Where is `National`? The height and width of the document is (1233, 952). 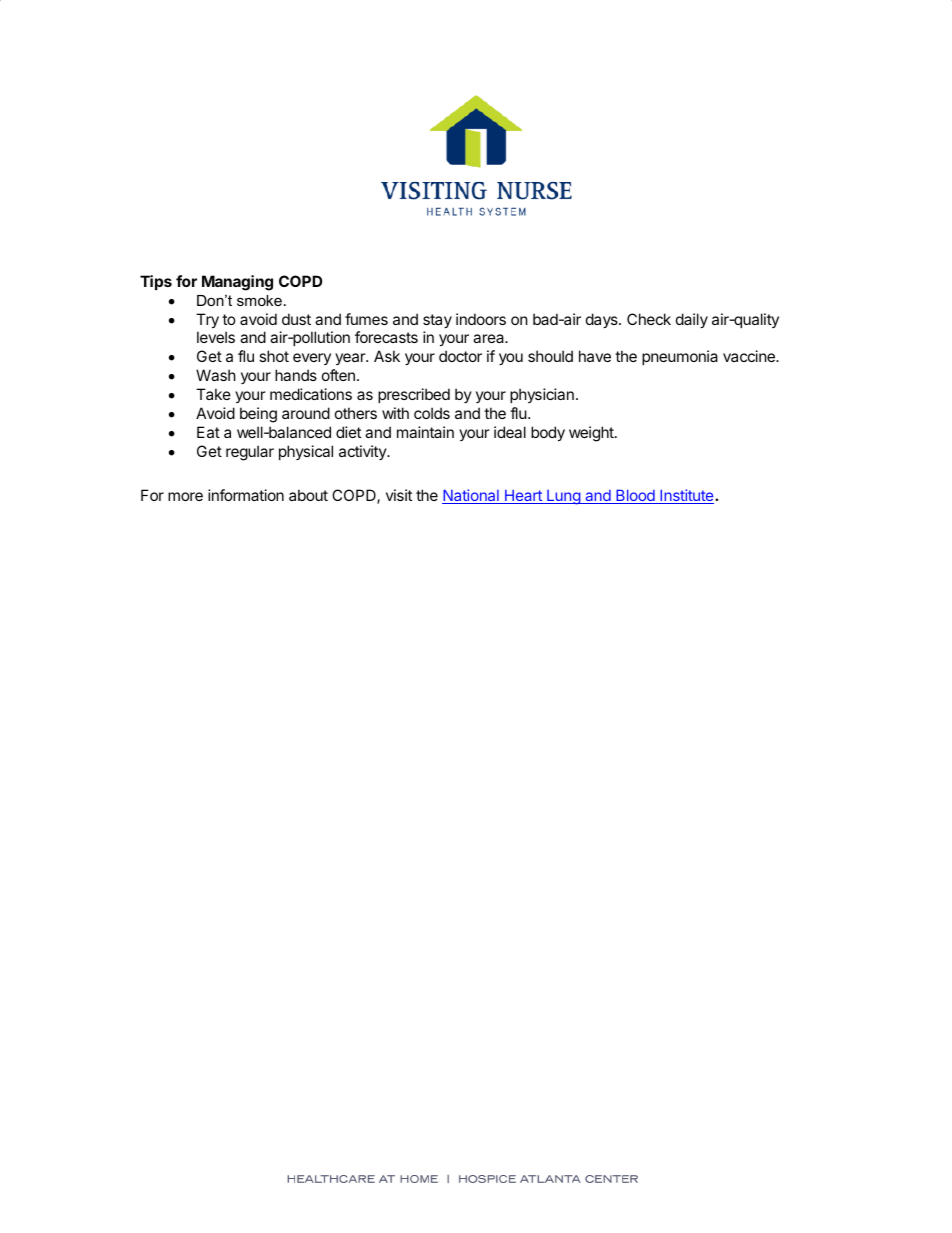 National is located at coordinates (471, 496).
